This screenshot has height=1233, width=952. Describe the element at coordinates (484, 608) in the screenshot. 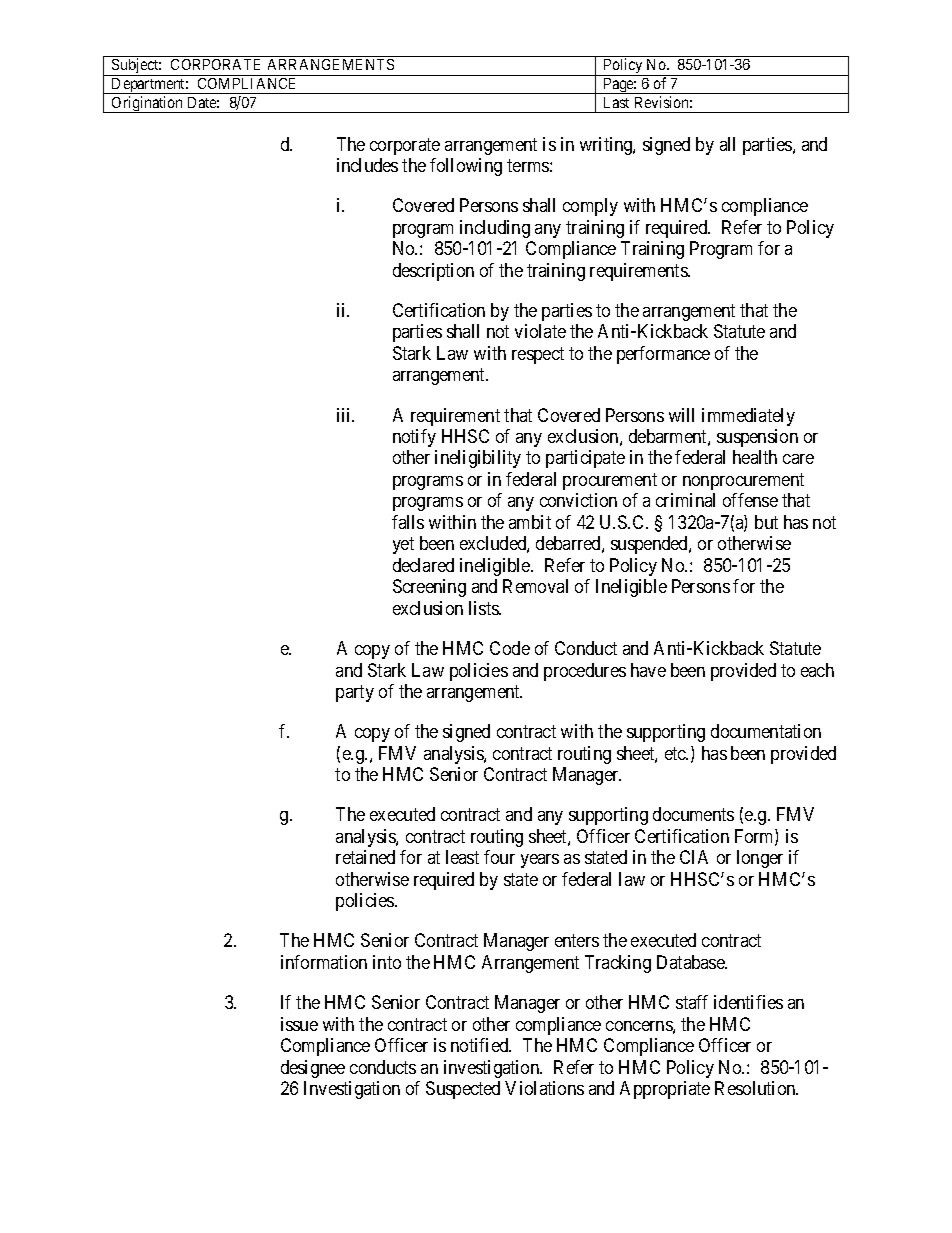

I see `lists` at that location.
